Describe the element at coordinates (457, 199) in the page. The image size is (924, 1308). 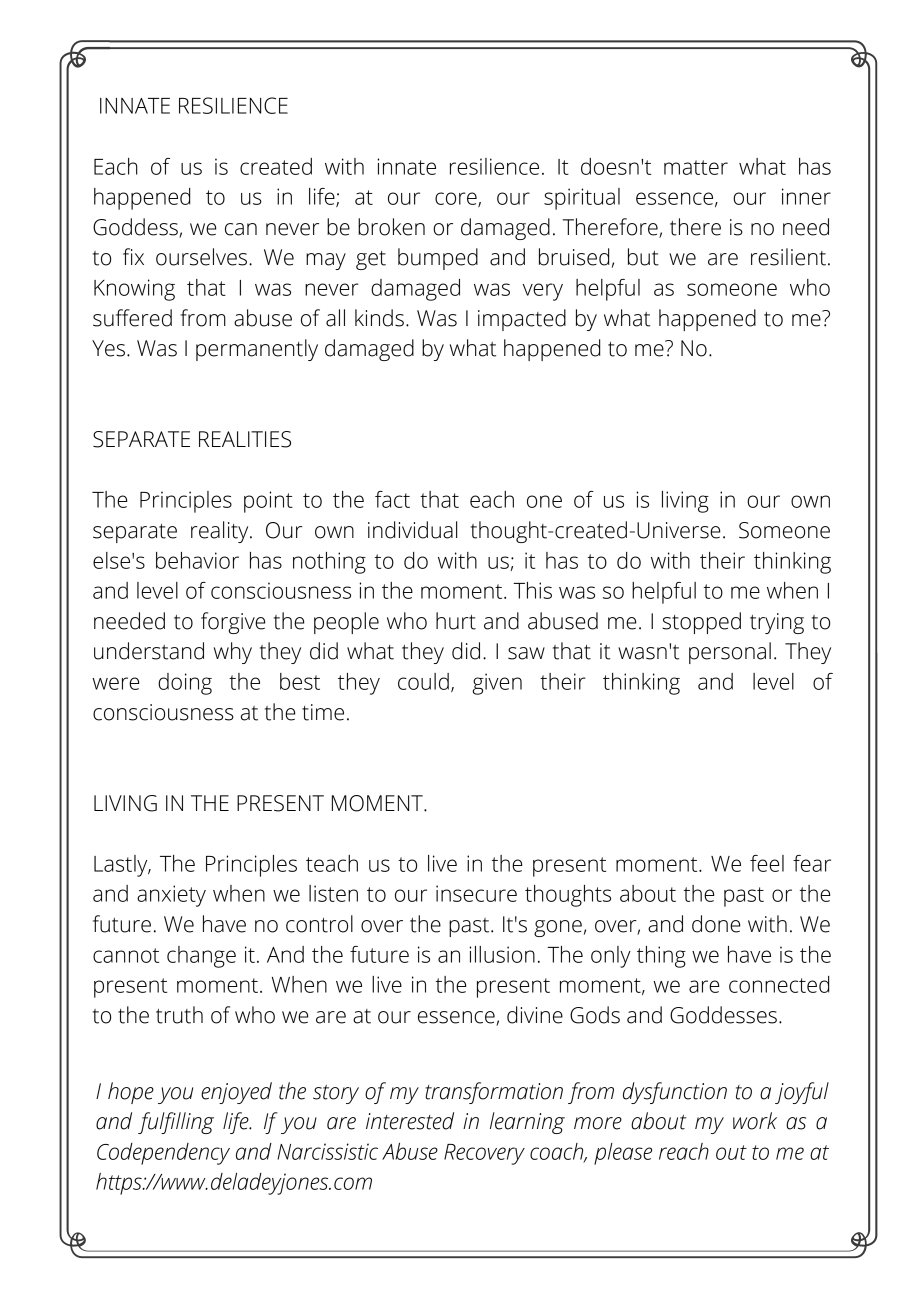
I see `core` at that location.
